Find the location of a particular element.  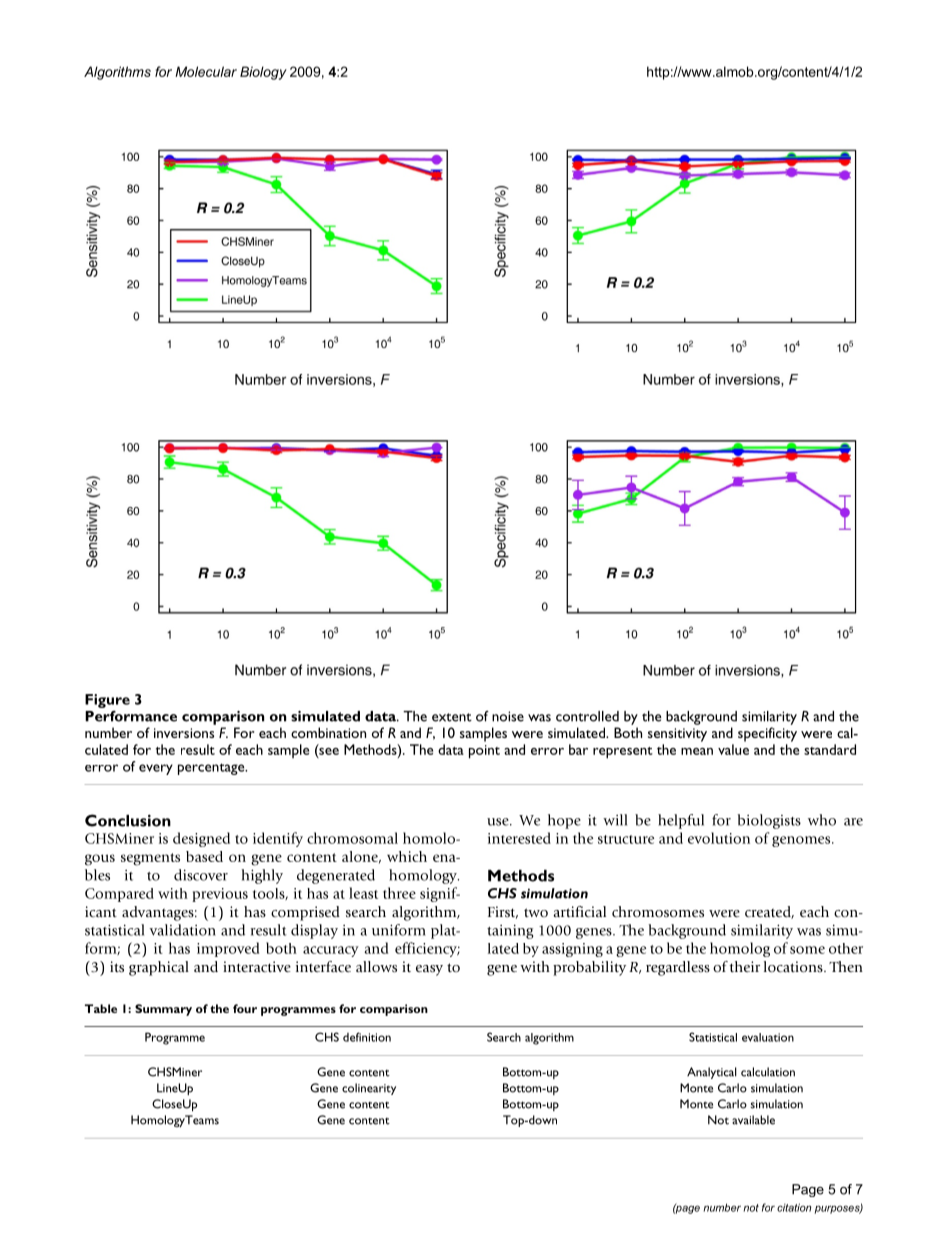

Figure is located at coordinates (107, 701).
